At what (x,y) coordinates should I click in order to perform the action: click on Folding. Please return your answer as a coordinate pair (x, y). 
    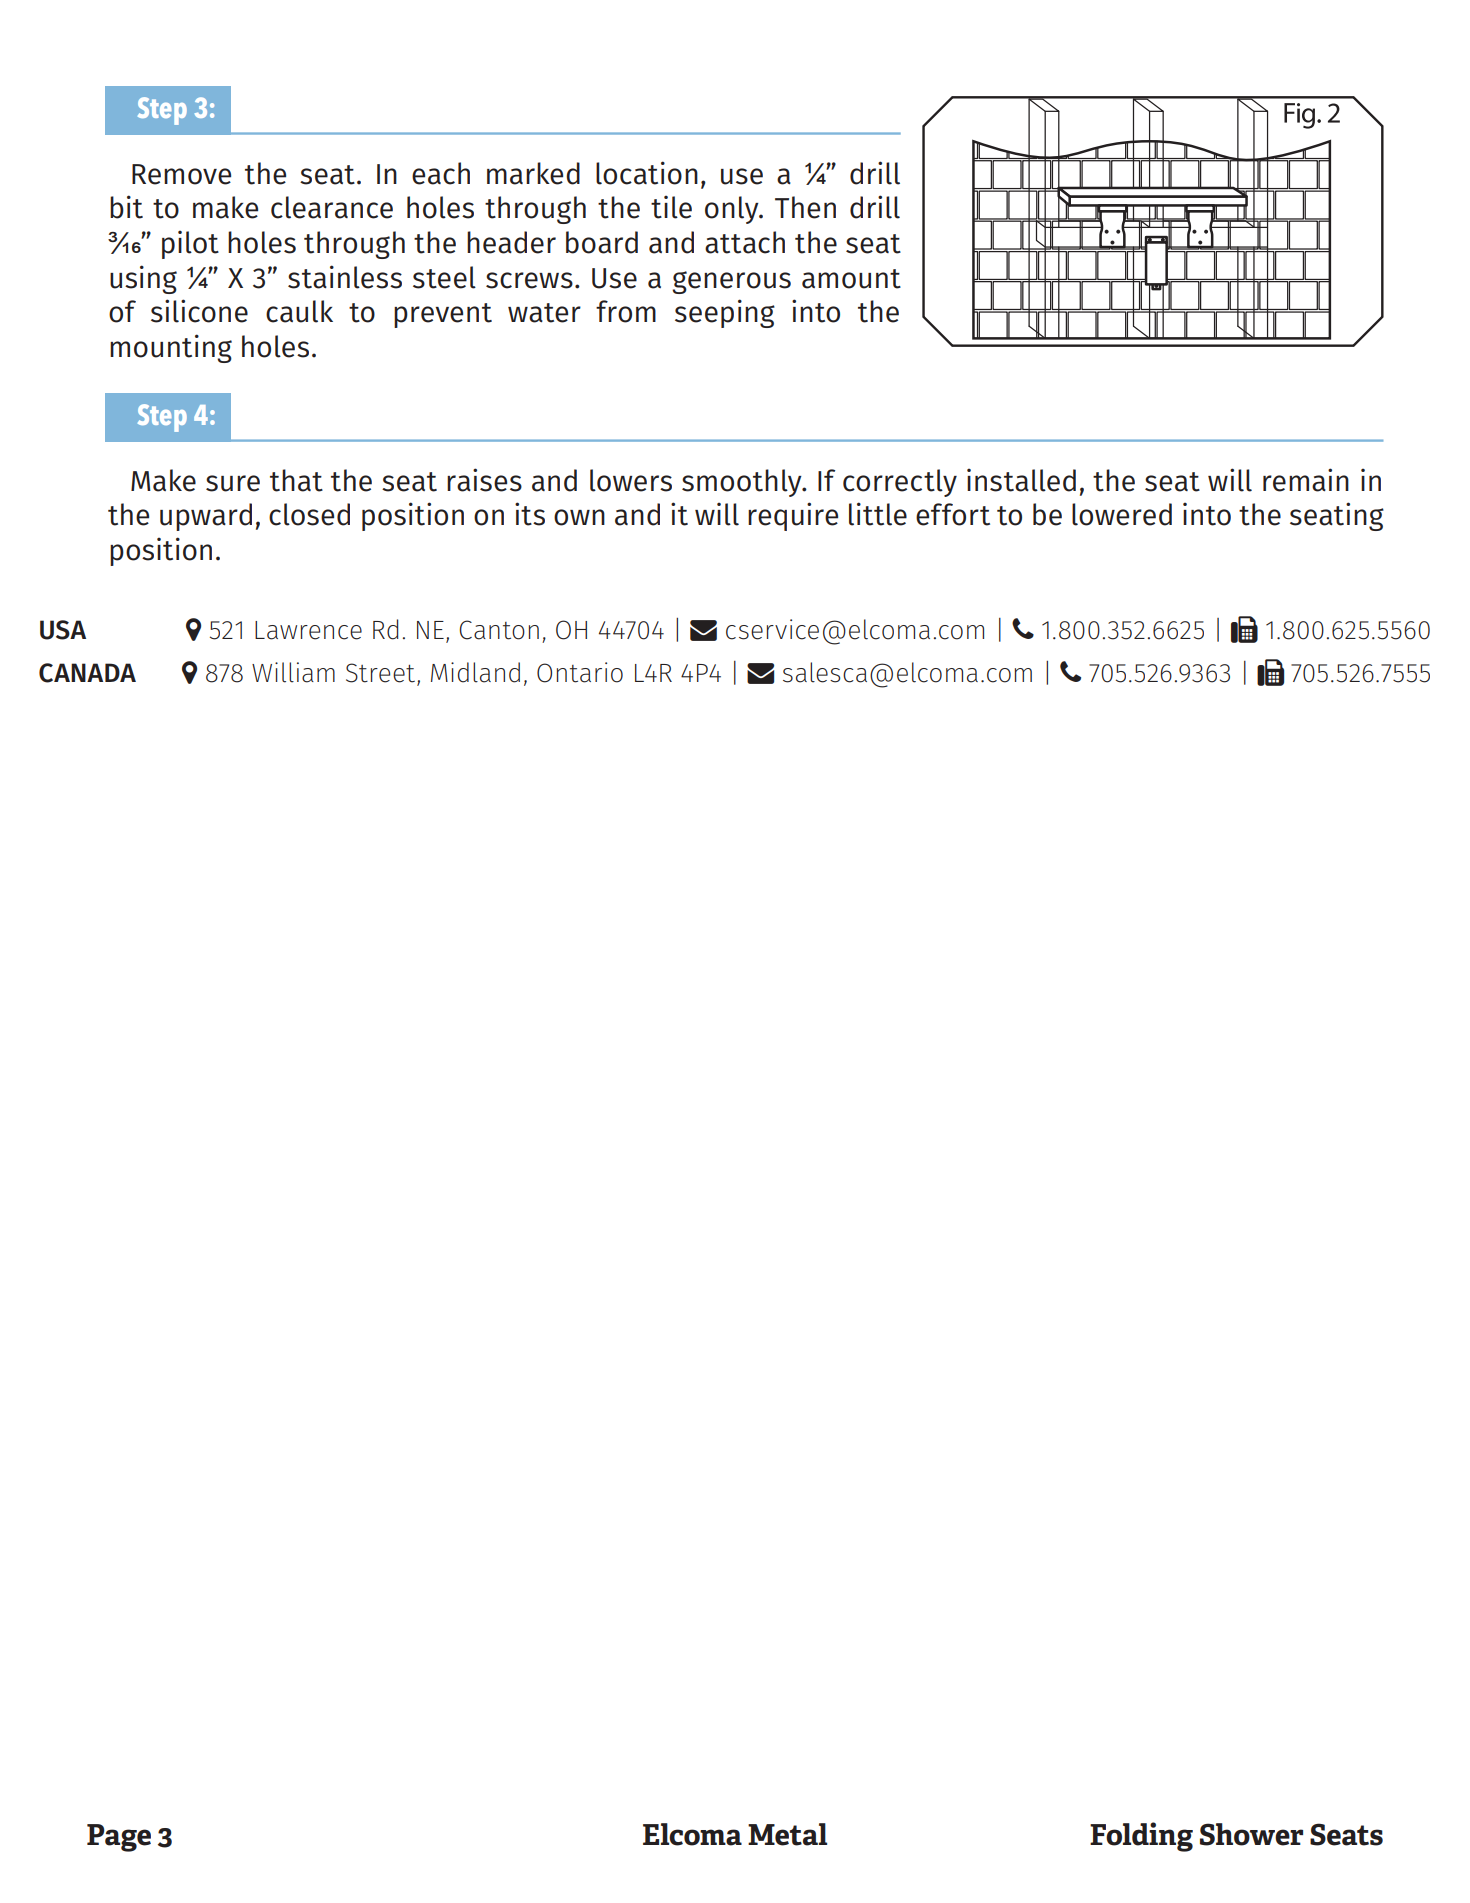
    Looking at the image, I should click on (1141, 1837).
